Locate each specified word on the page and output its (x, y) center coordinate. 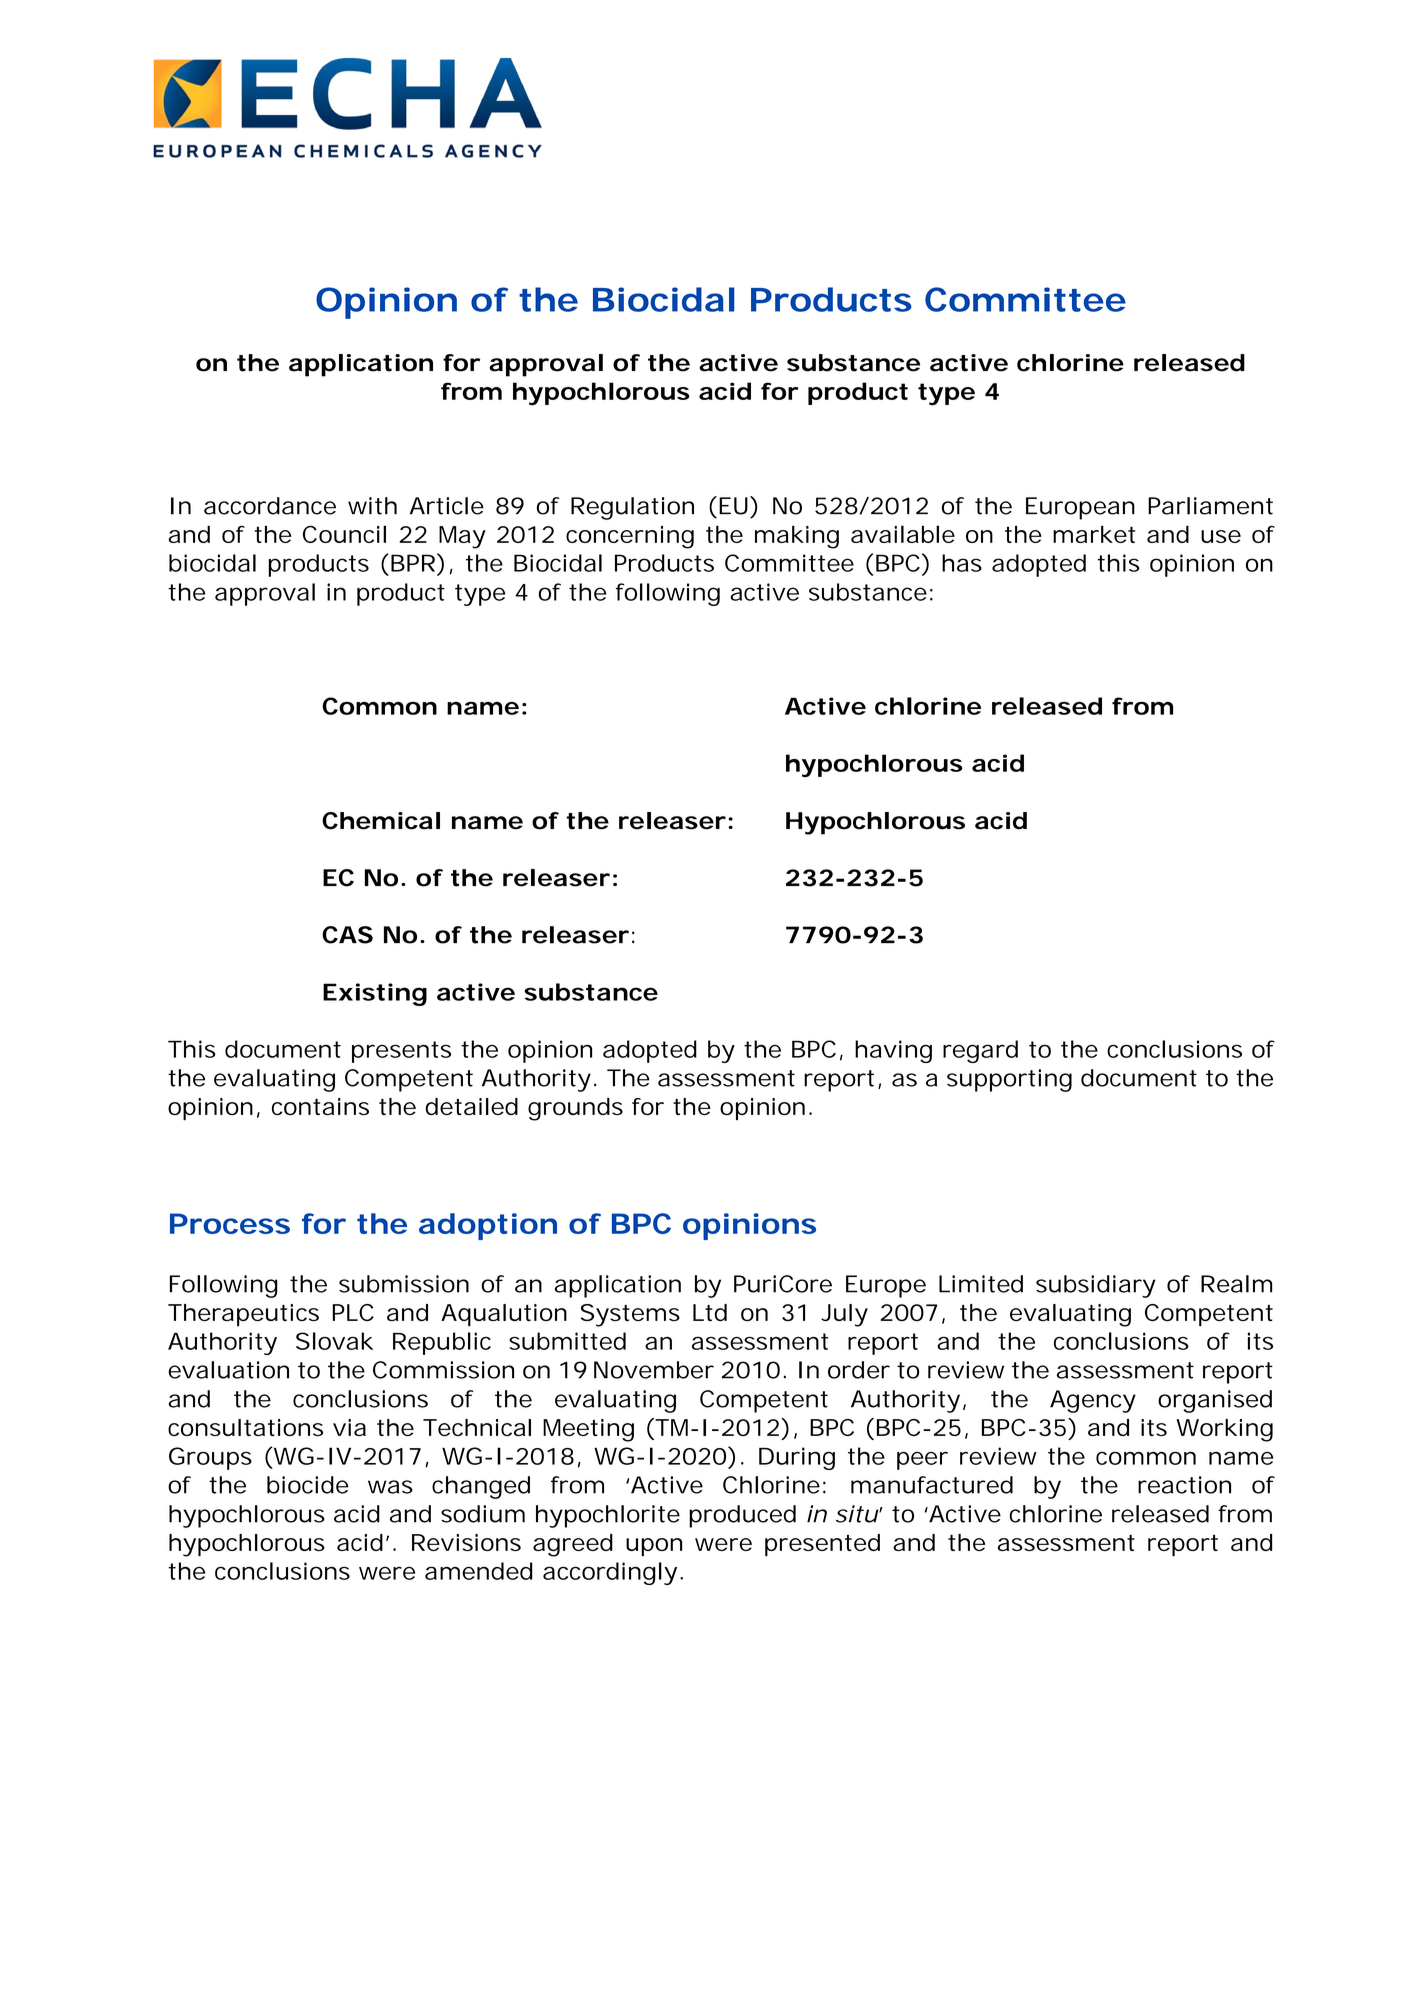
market (1094, 534)
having (893, 1051)
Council (344, 534)
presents (401, 1052)
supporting (1009, 1080)
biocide (308, 1485)
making (797, 537)
